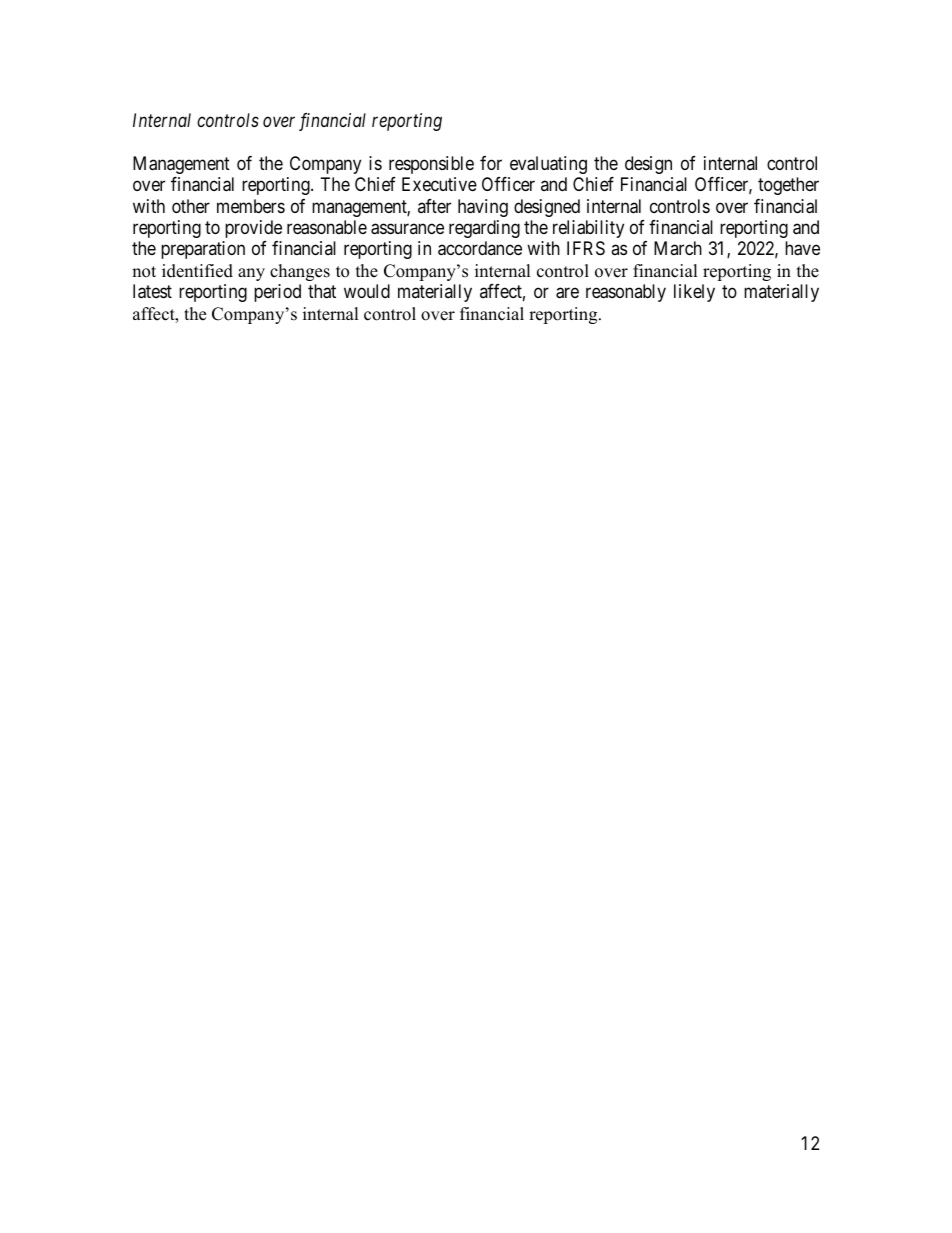  Describe the element at coordinates (678, 248) in the page. I see `March` at that location.
